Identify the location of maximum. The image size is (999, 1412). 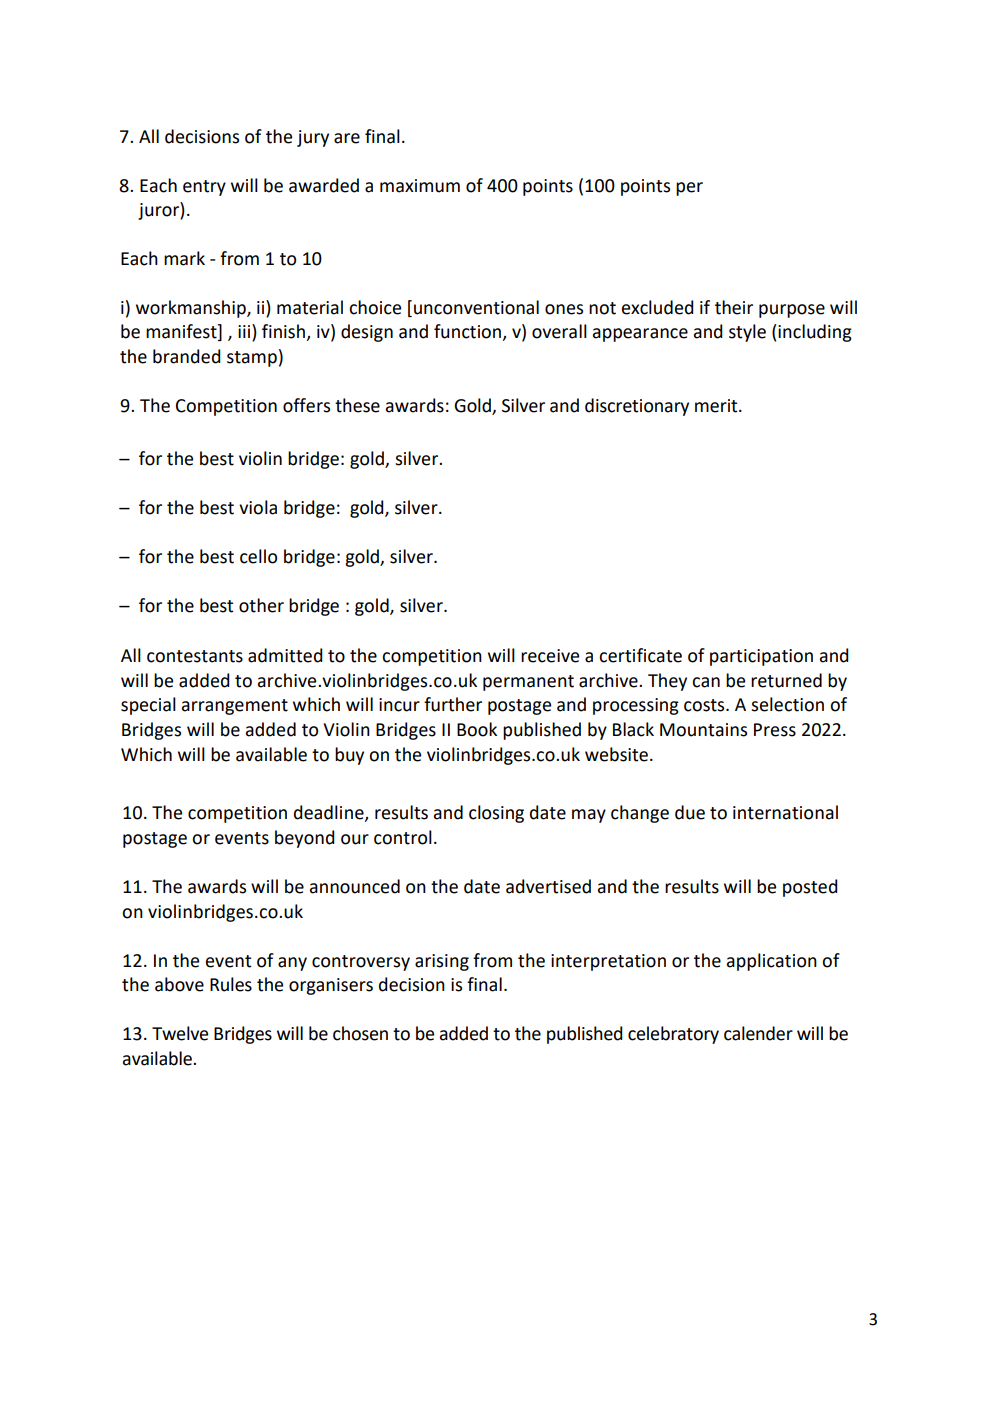
(420, 186).
